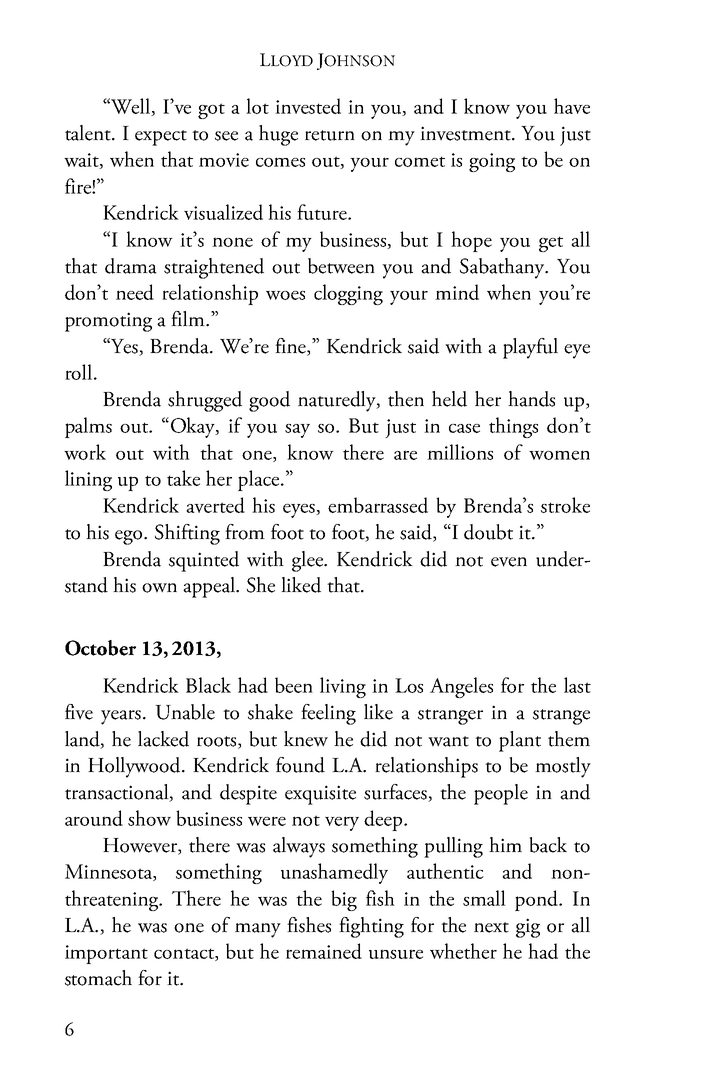  I want to click on going, so click(492, 162).
